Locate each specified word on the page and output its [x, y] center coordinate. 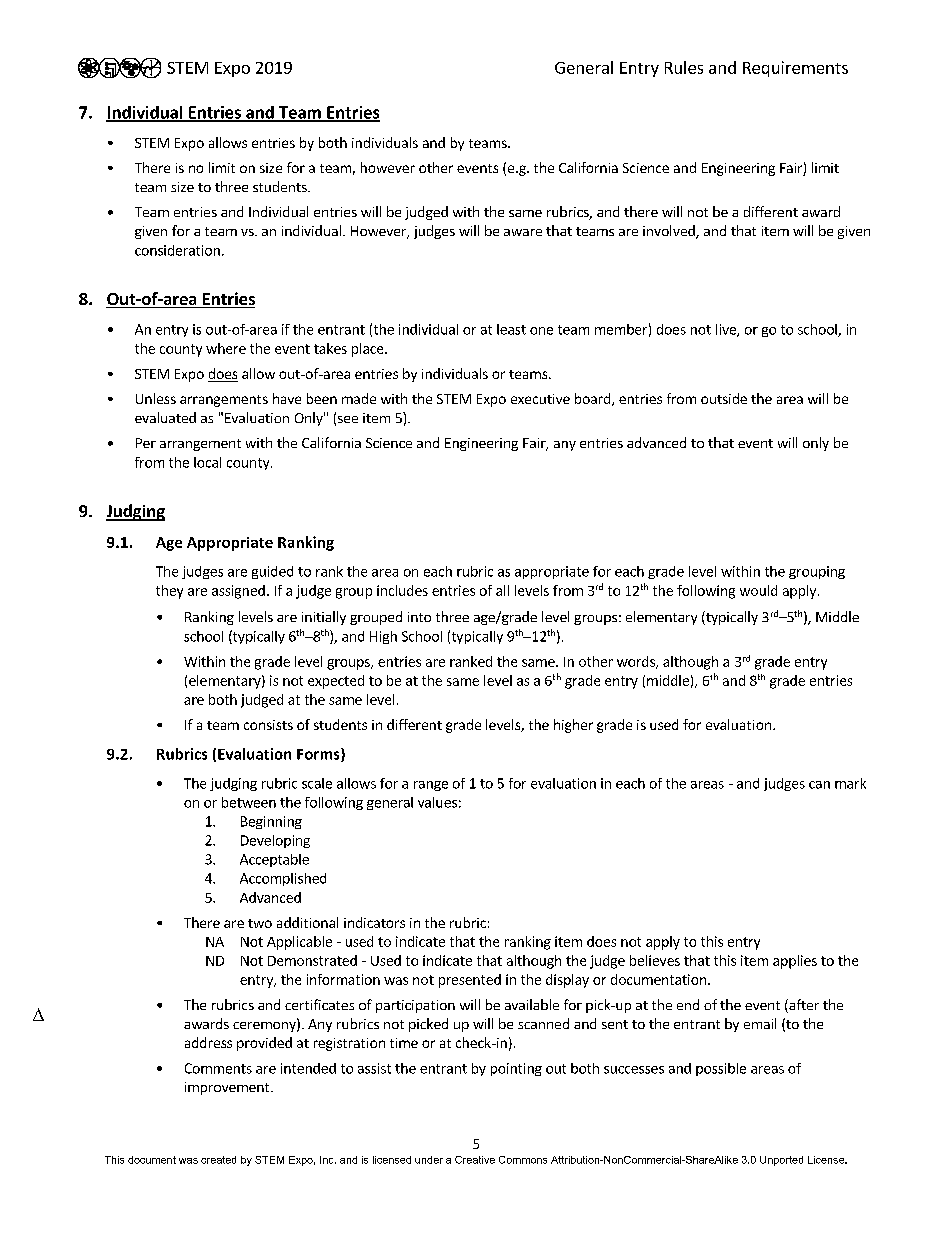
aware [523, 232]
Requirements [795, 69]
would [758, 590]
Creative [475, 1160]
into [419, 617]
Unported [781, 1161]
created [218, 1160]
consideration [177, 250]
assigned [238, 592]
